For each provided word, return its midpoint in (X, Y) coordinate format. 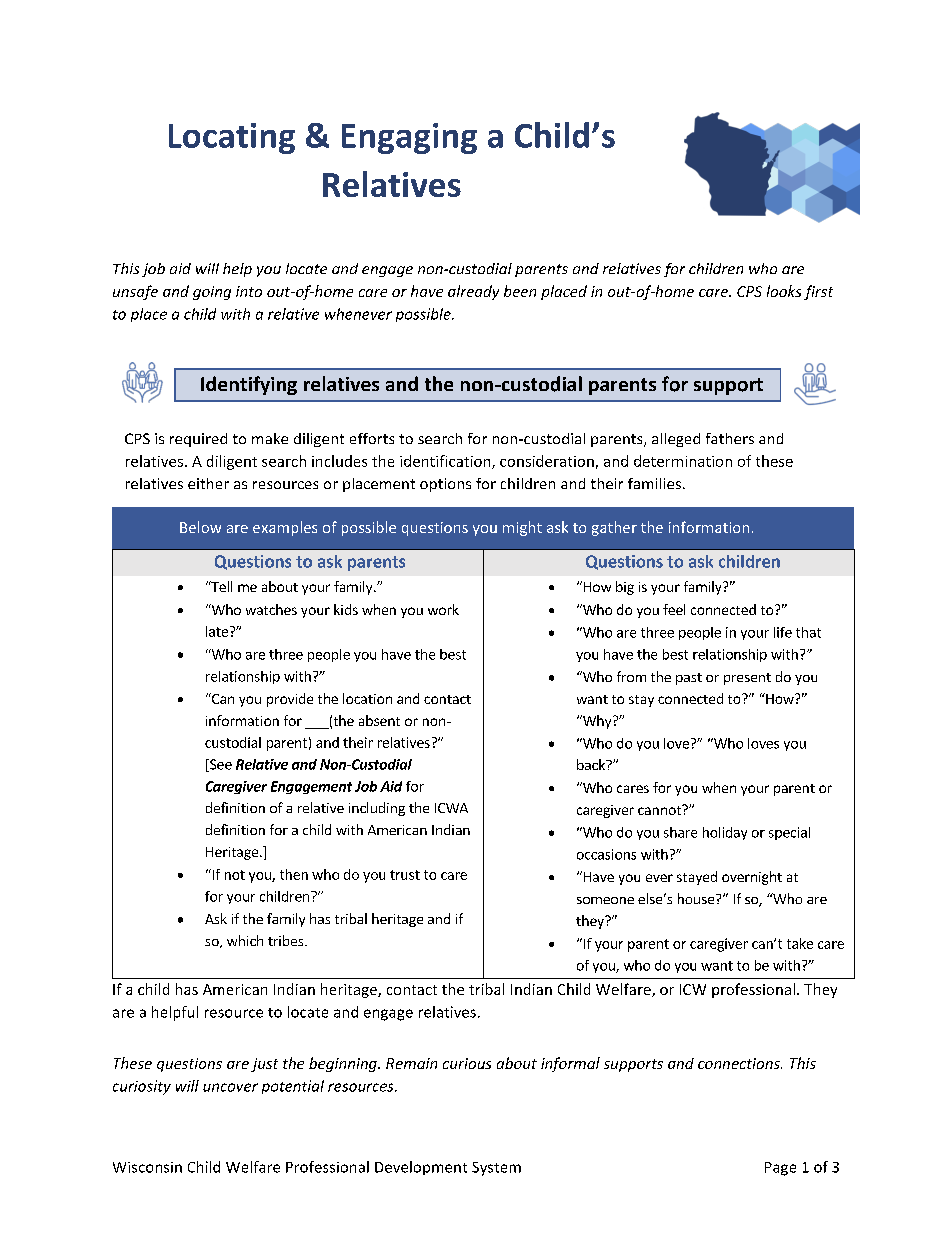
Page (780, 1169)
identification (446, 462)
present (747, 679)
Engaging (409, 138)
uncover (230, 1087)
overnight (752, 878)
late (217, 631)
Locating (232, 138)
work (443, 609)
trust (405, 875)
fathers (730, 438)
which (245, 940)
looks (784, 291)
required (198, 440)
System (496, 1169)
